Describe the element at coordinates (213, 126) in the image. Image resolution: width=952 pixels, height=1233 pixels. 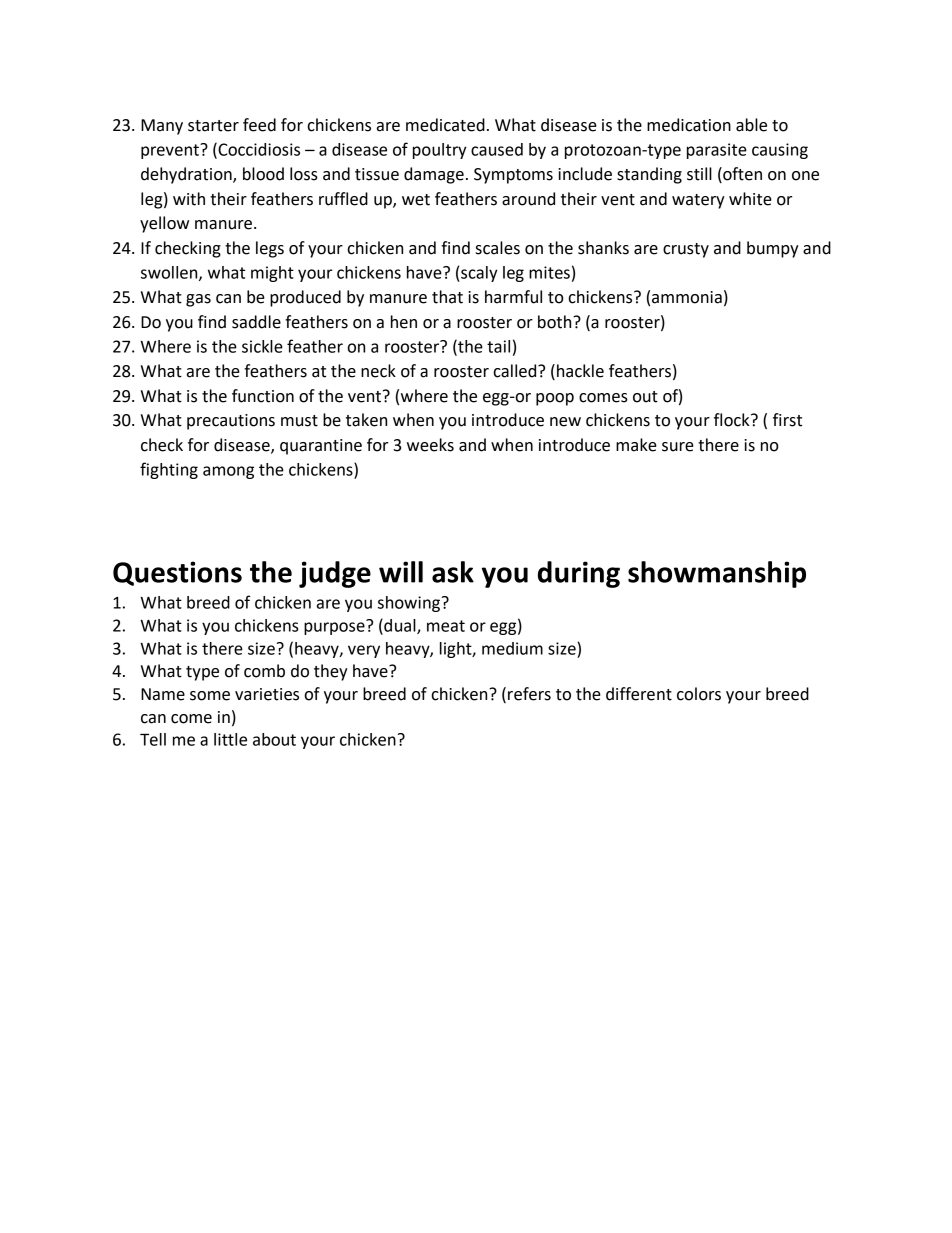
I see `starter` at that location.
